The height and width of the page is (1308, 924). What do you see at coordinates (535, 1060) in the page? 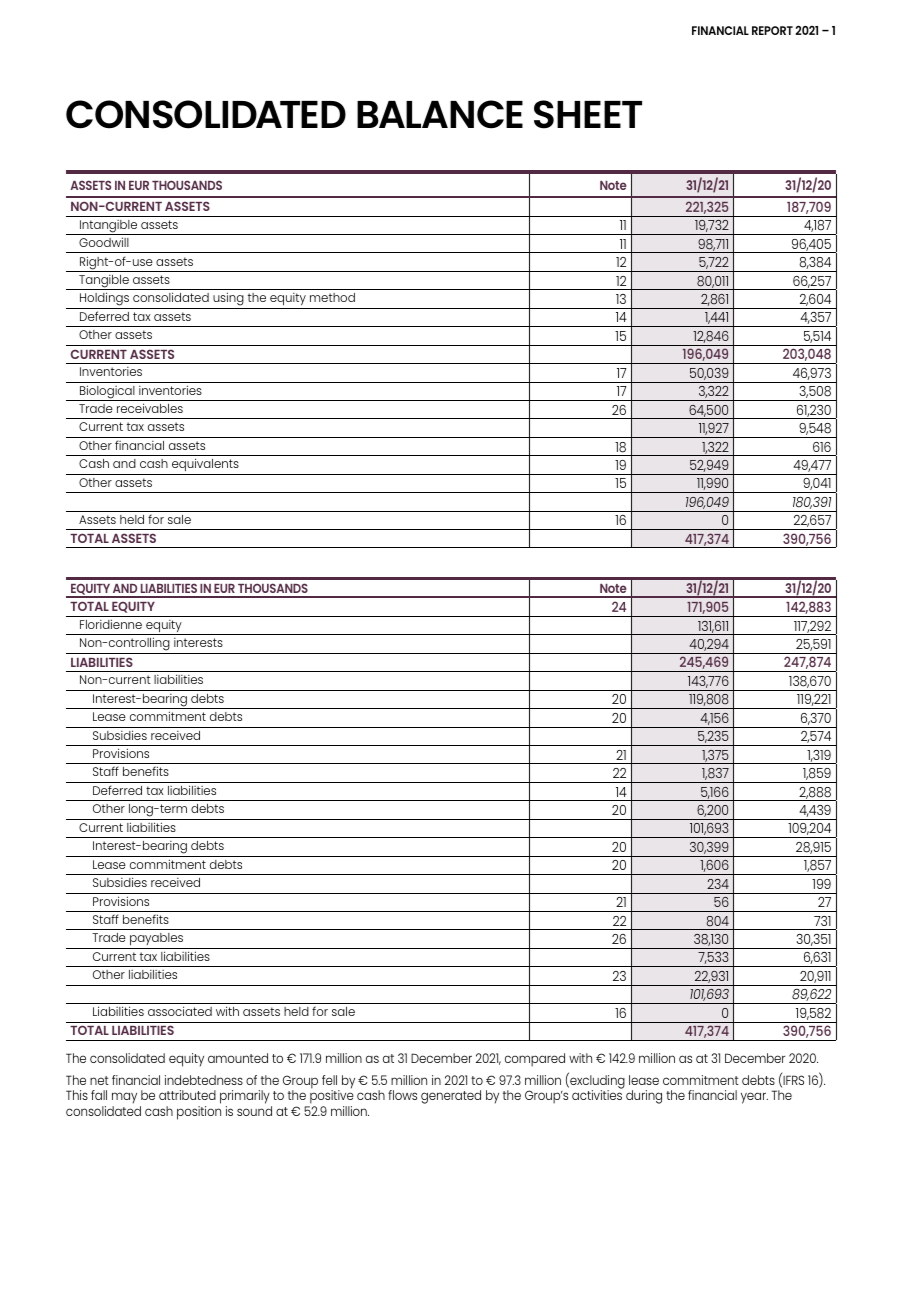
I see `compared` at bounding box center [535, 1060].
